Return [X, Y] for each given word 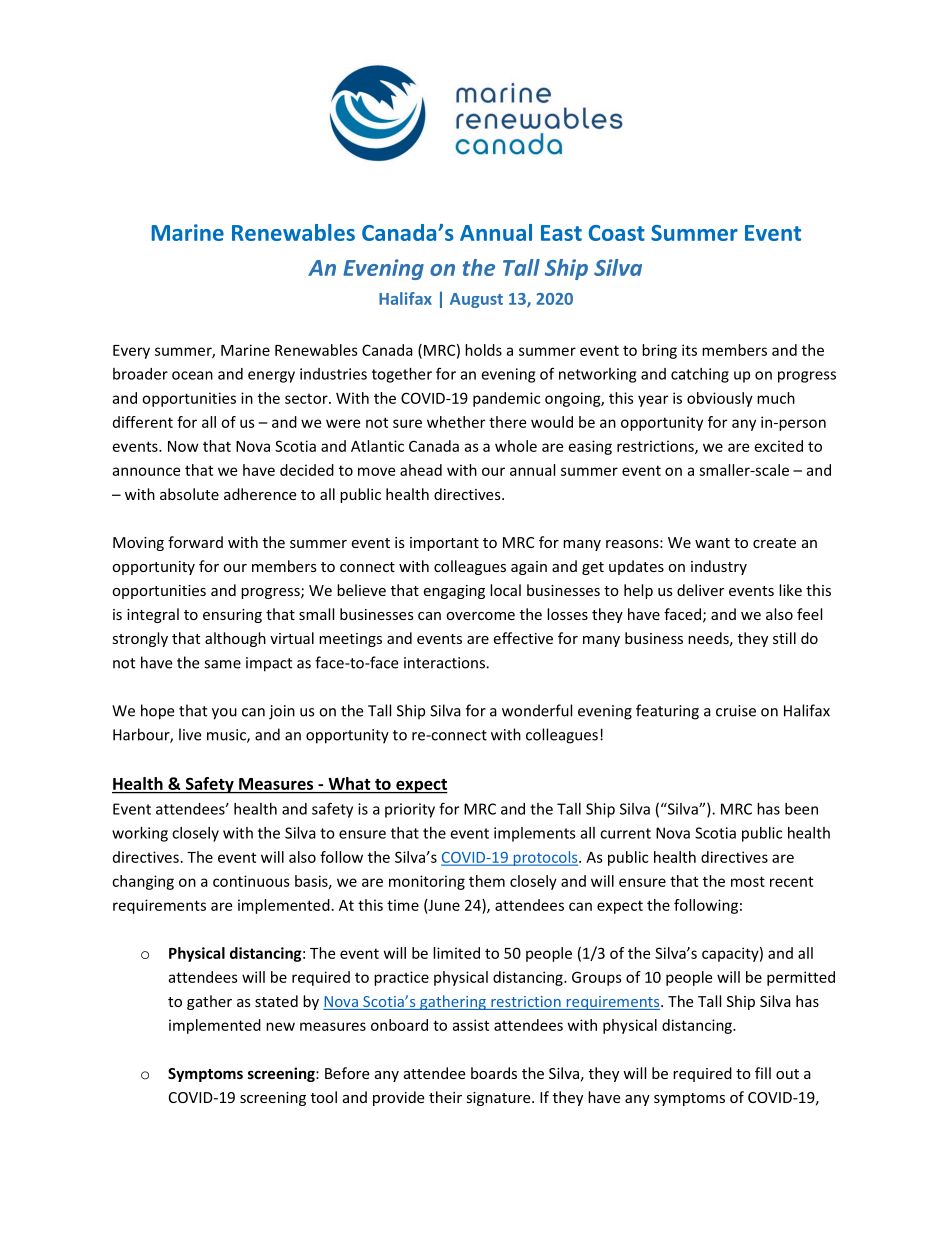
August [476, 300]
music [227, 736]
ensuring [232, 616]
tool [324, 1097]
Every [131, 352]
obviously [720, 399]
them [487, 881]
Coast [617, 233]
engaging [454, 592]
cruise [736, 711]
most [748, 881]
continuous [251, 881]
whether [456, 422]
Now [183, 446]
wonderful [537, 710]
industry [719, 567]
